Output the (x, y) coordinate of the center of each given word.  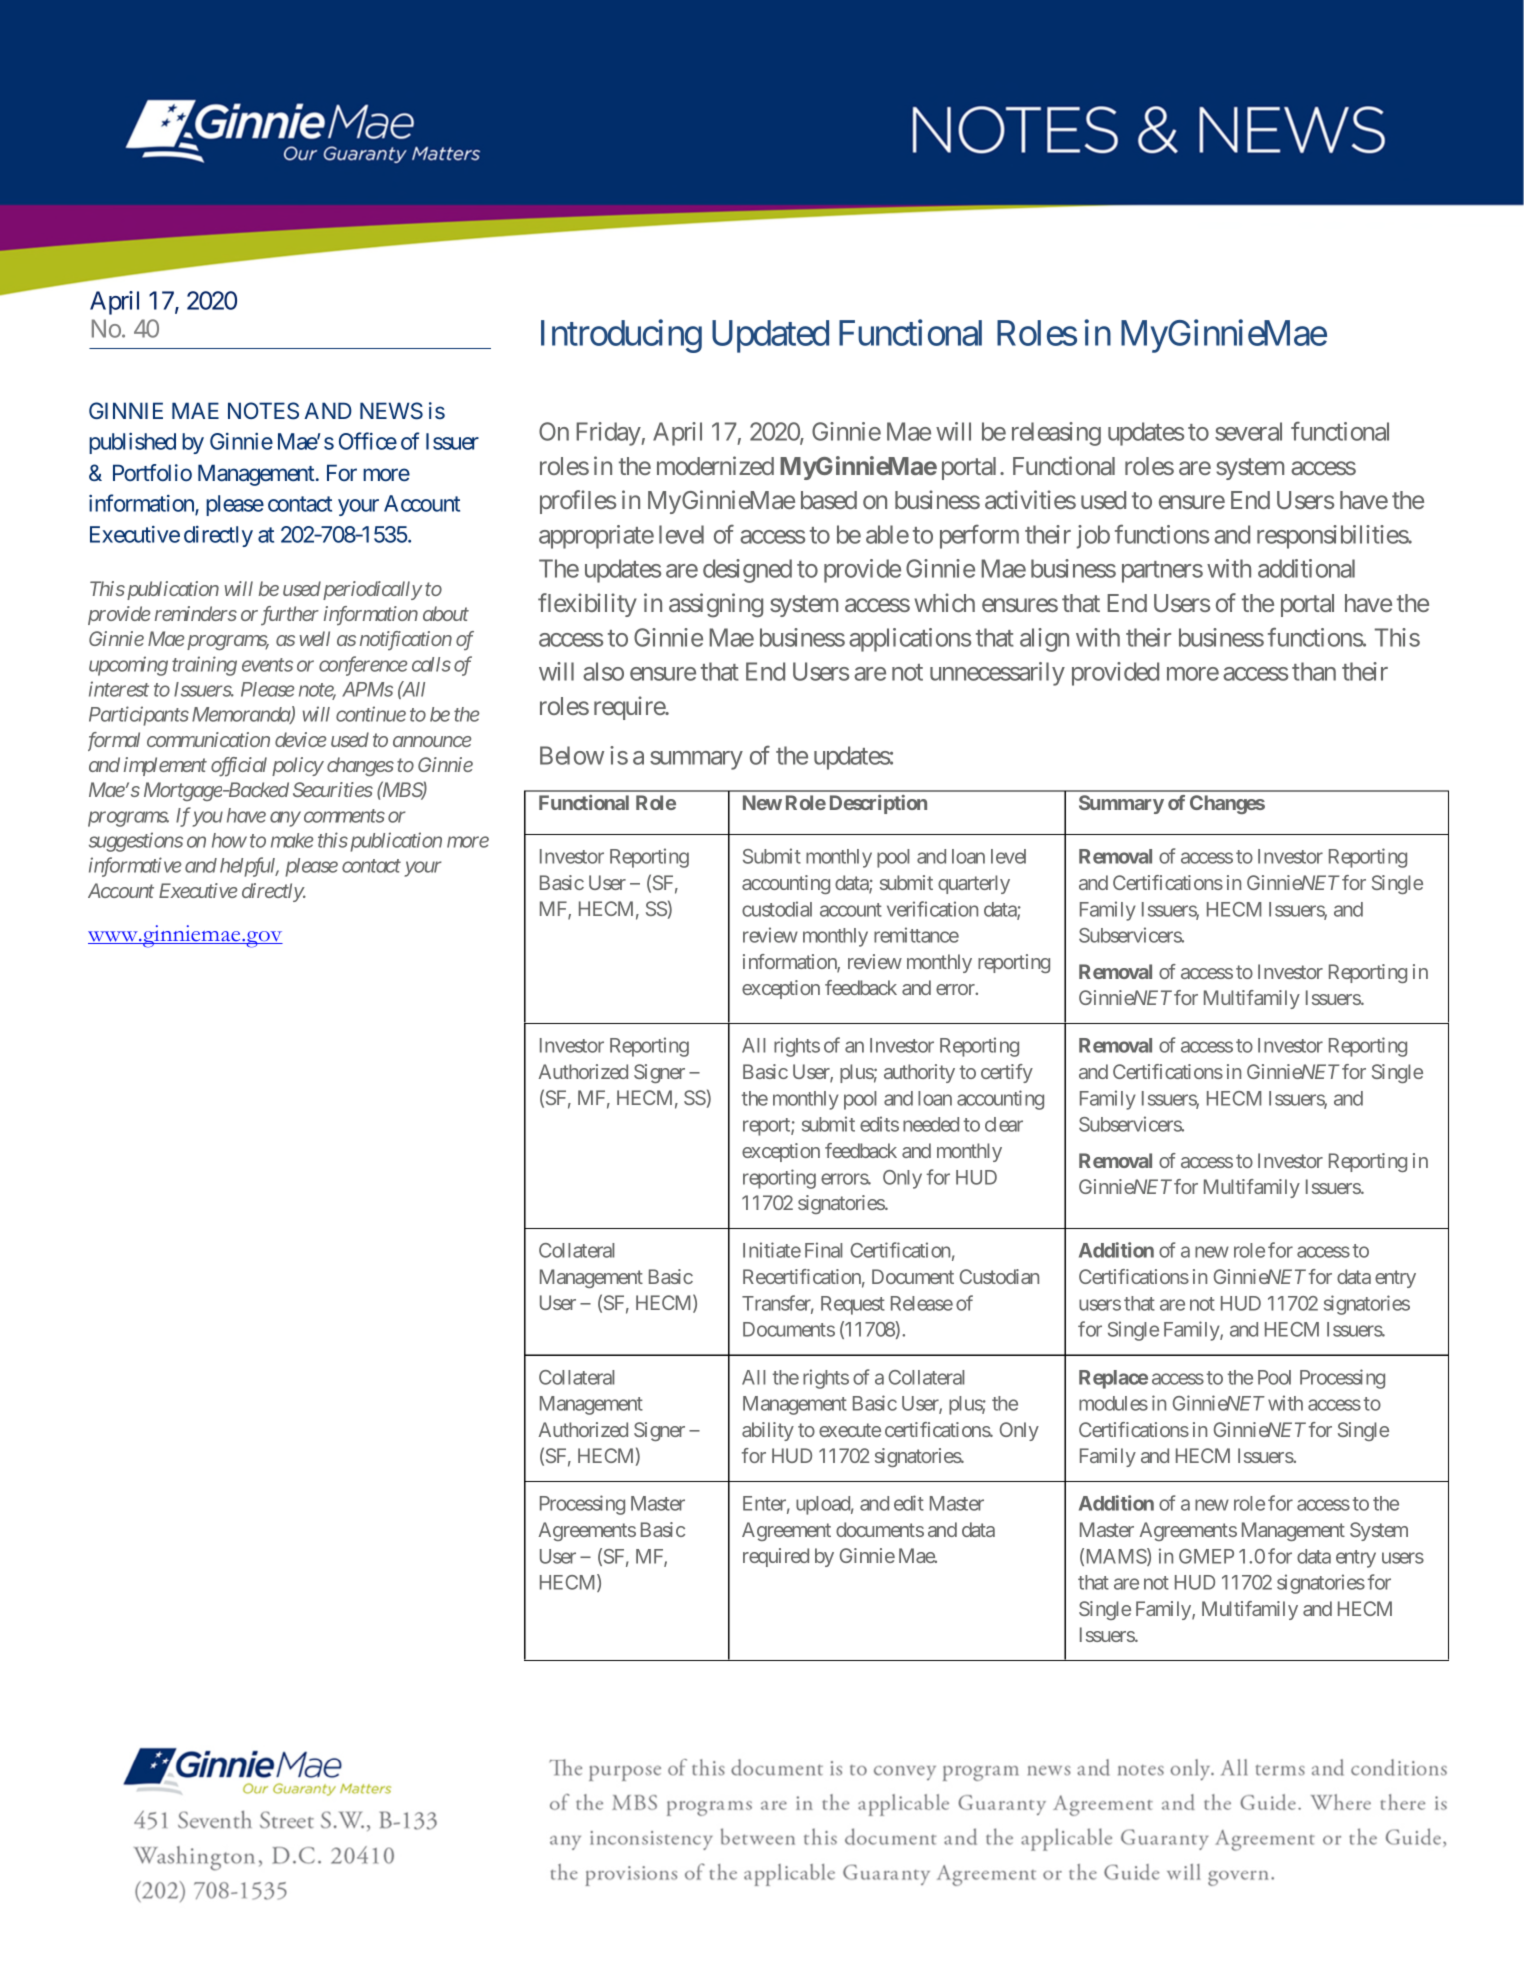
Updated (770, 336)
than (1314, 671)
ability (768, 1431)
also (603, 671)
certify (1007, 1073)
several (1248, 431)
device (300, 739)
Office (368, 441)
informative (135, 867)
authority (919, 1073)
